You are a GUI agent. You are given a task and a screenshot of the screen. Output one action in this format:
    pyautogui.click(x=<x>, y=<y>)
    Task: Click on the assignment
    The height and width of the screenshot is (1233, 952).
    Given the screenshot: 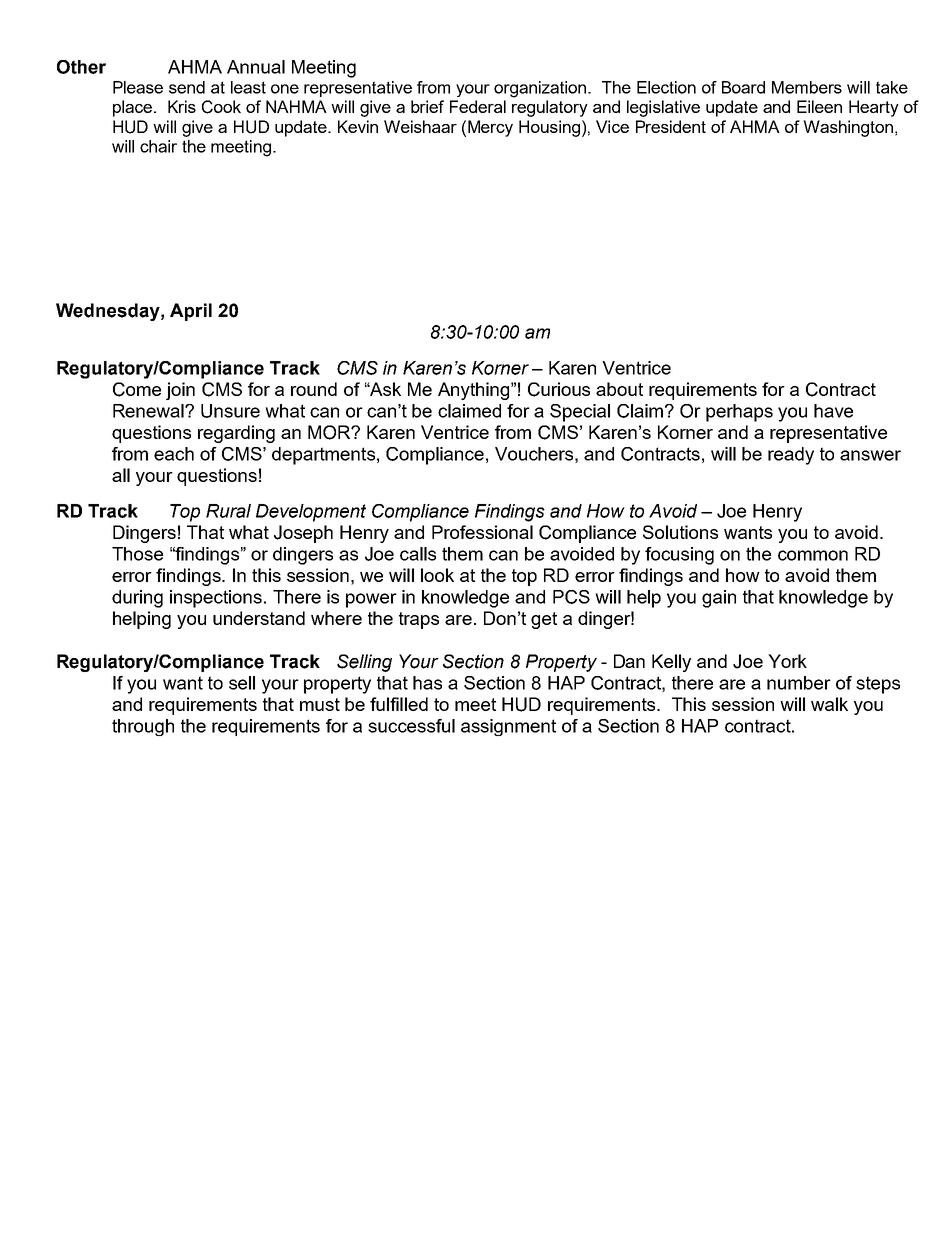 What is the action you would take?
    pyautogui.click(x=508, y=727)
